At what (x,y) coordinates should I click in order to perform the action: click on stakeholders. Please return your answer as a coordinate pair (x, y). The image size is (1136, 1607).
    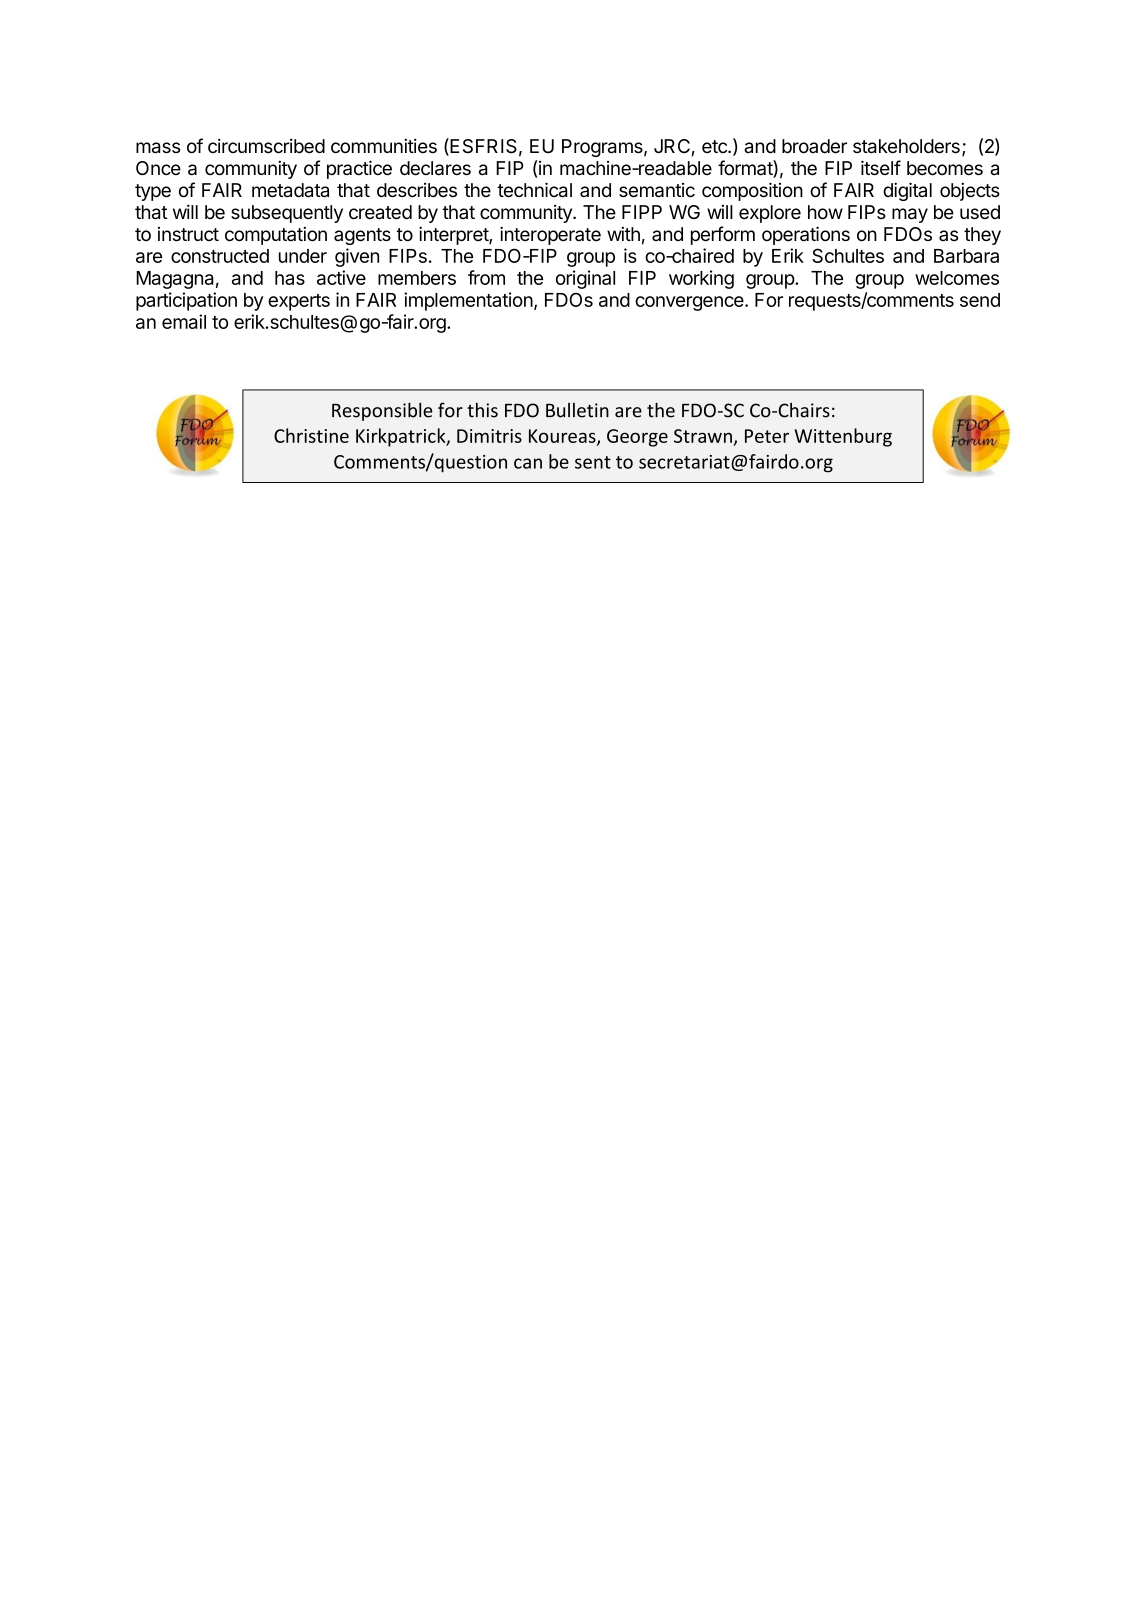
    Looking at the image, I should click on (906, 146).
